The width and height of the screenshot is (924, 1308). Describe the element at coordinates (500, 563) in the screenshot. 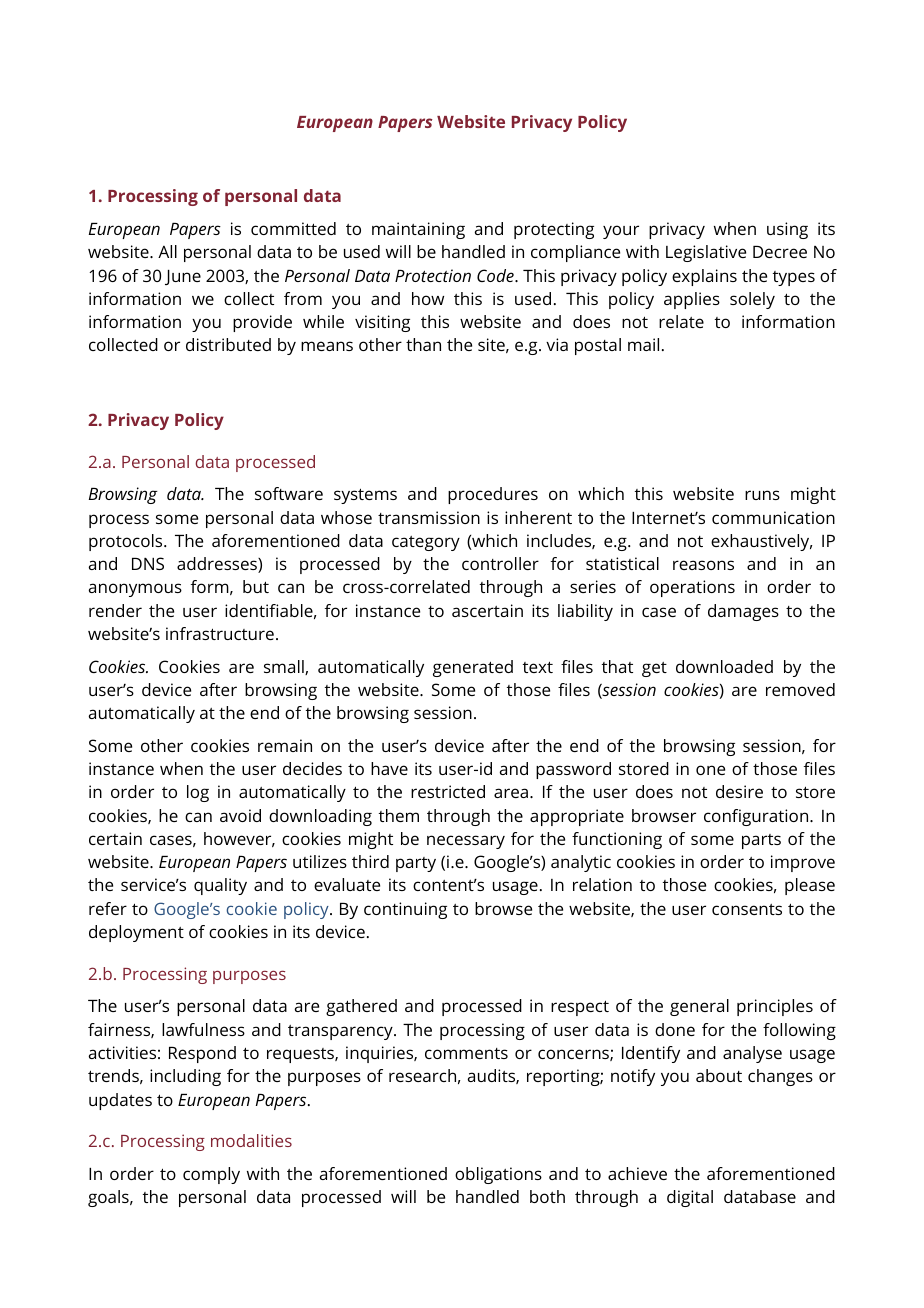

I see `controller` at that location.
